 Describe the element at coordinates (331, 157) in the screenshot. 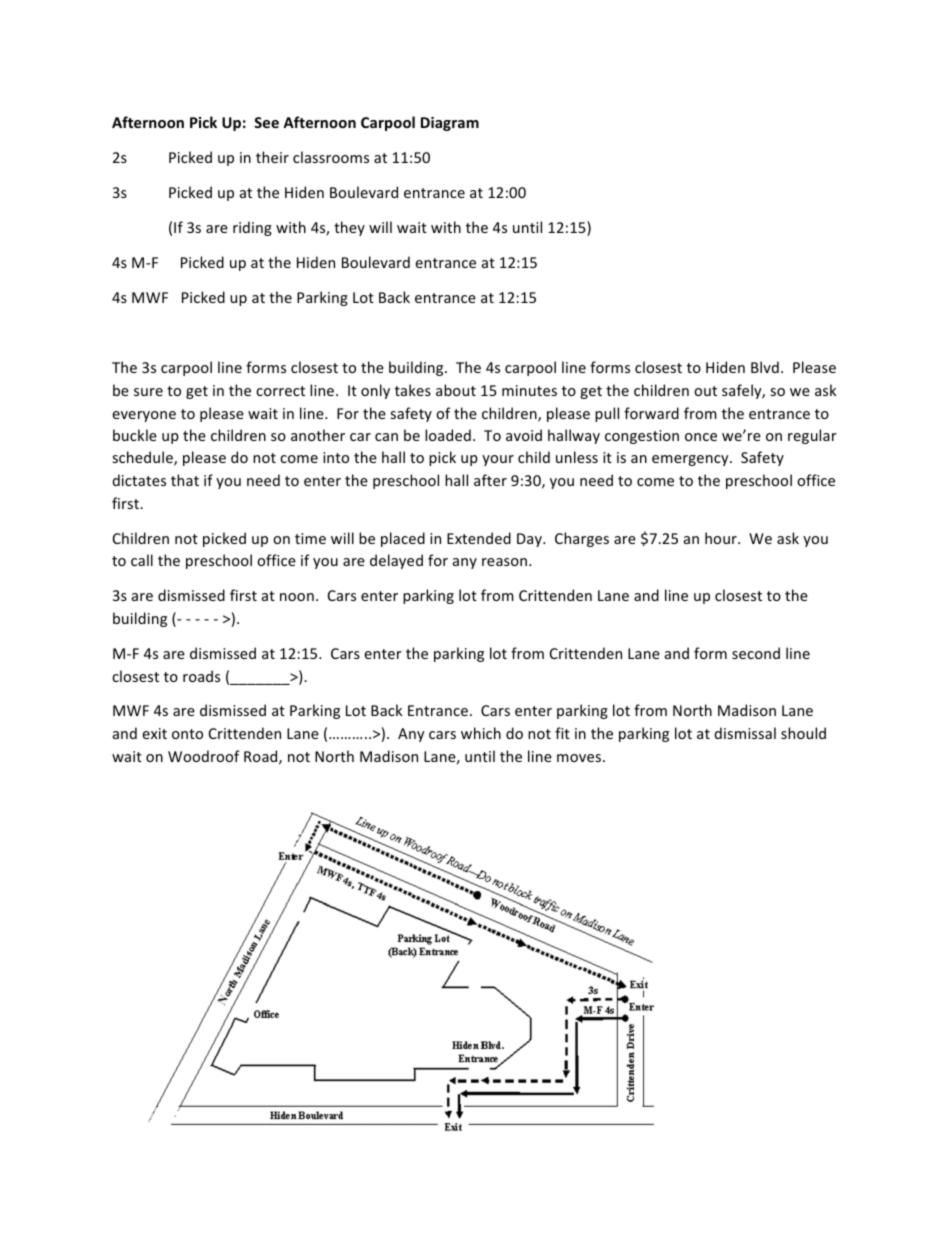

I see `classrooms` at that location.
